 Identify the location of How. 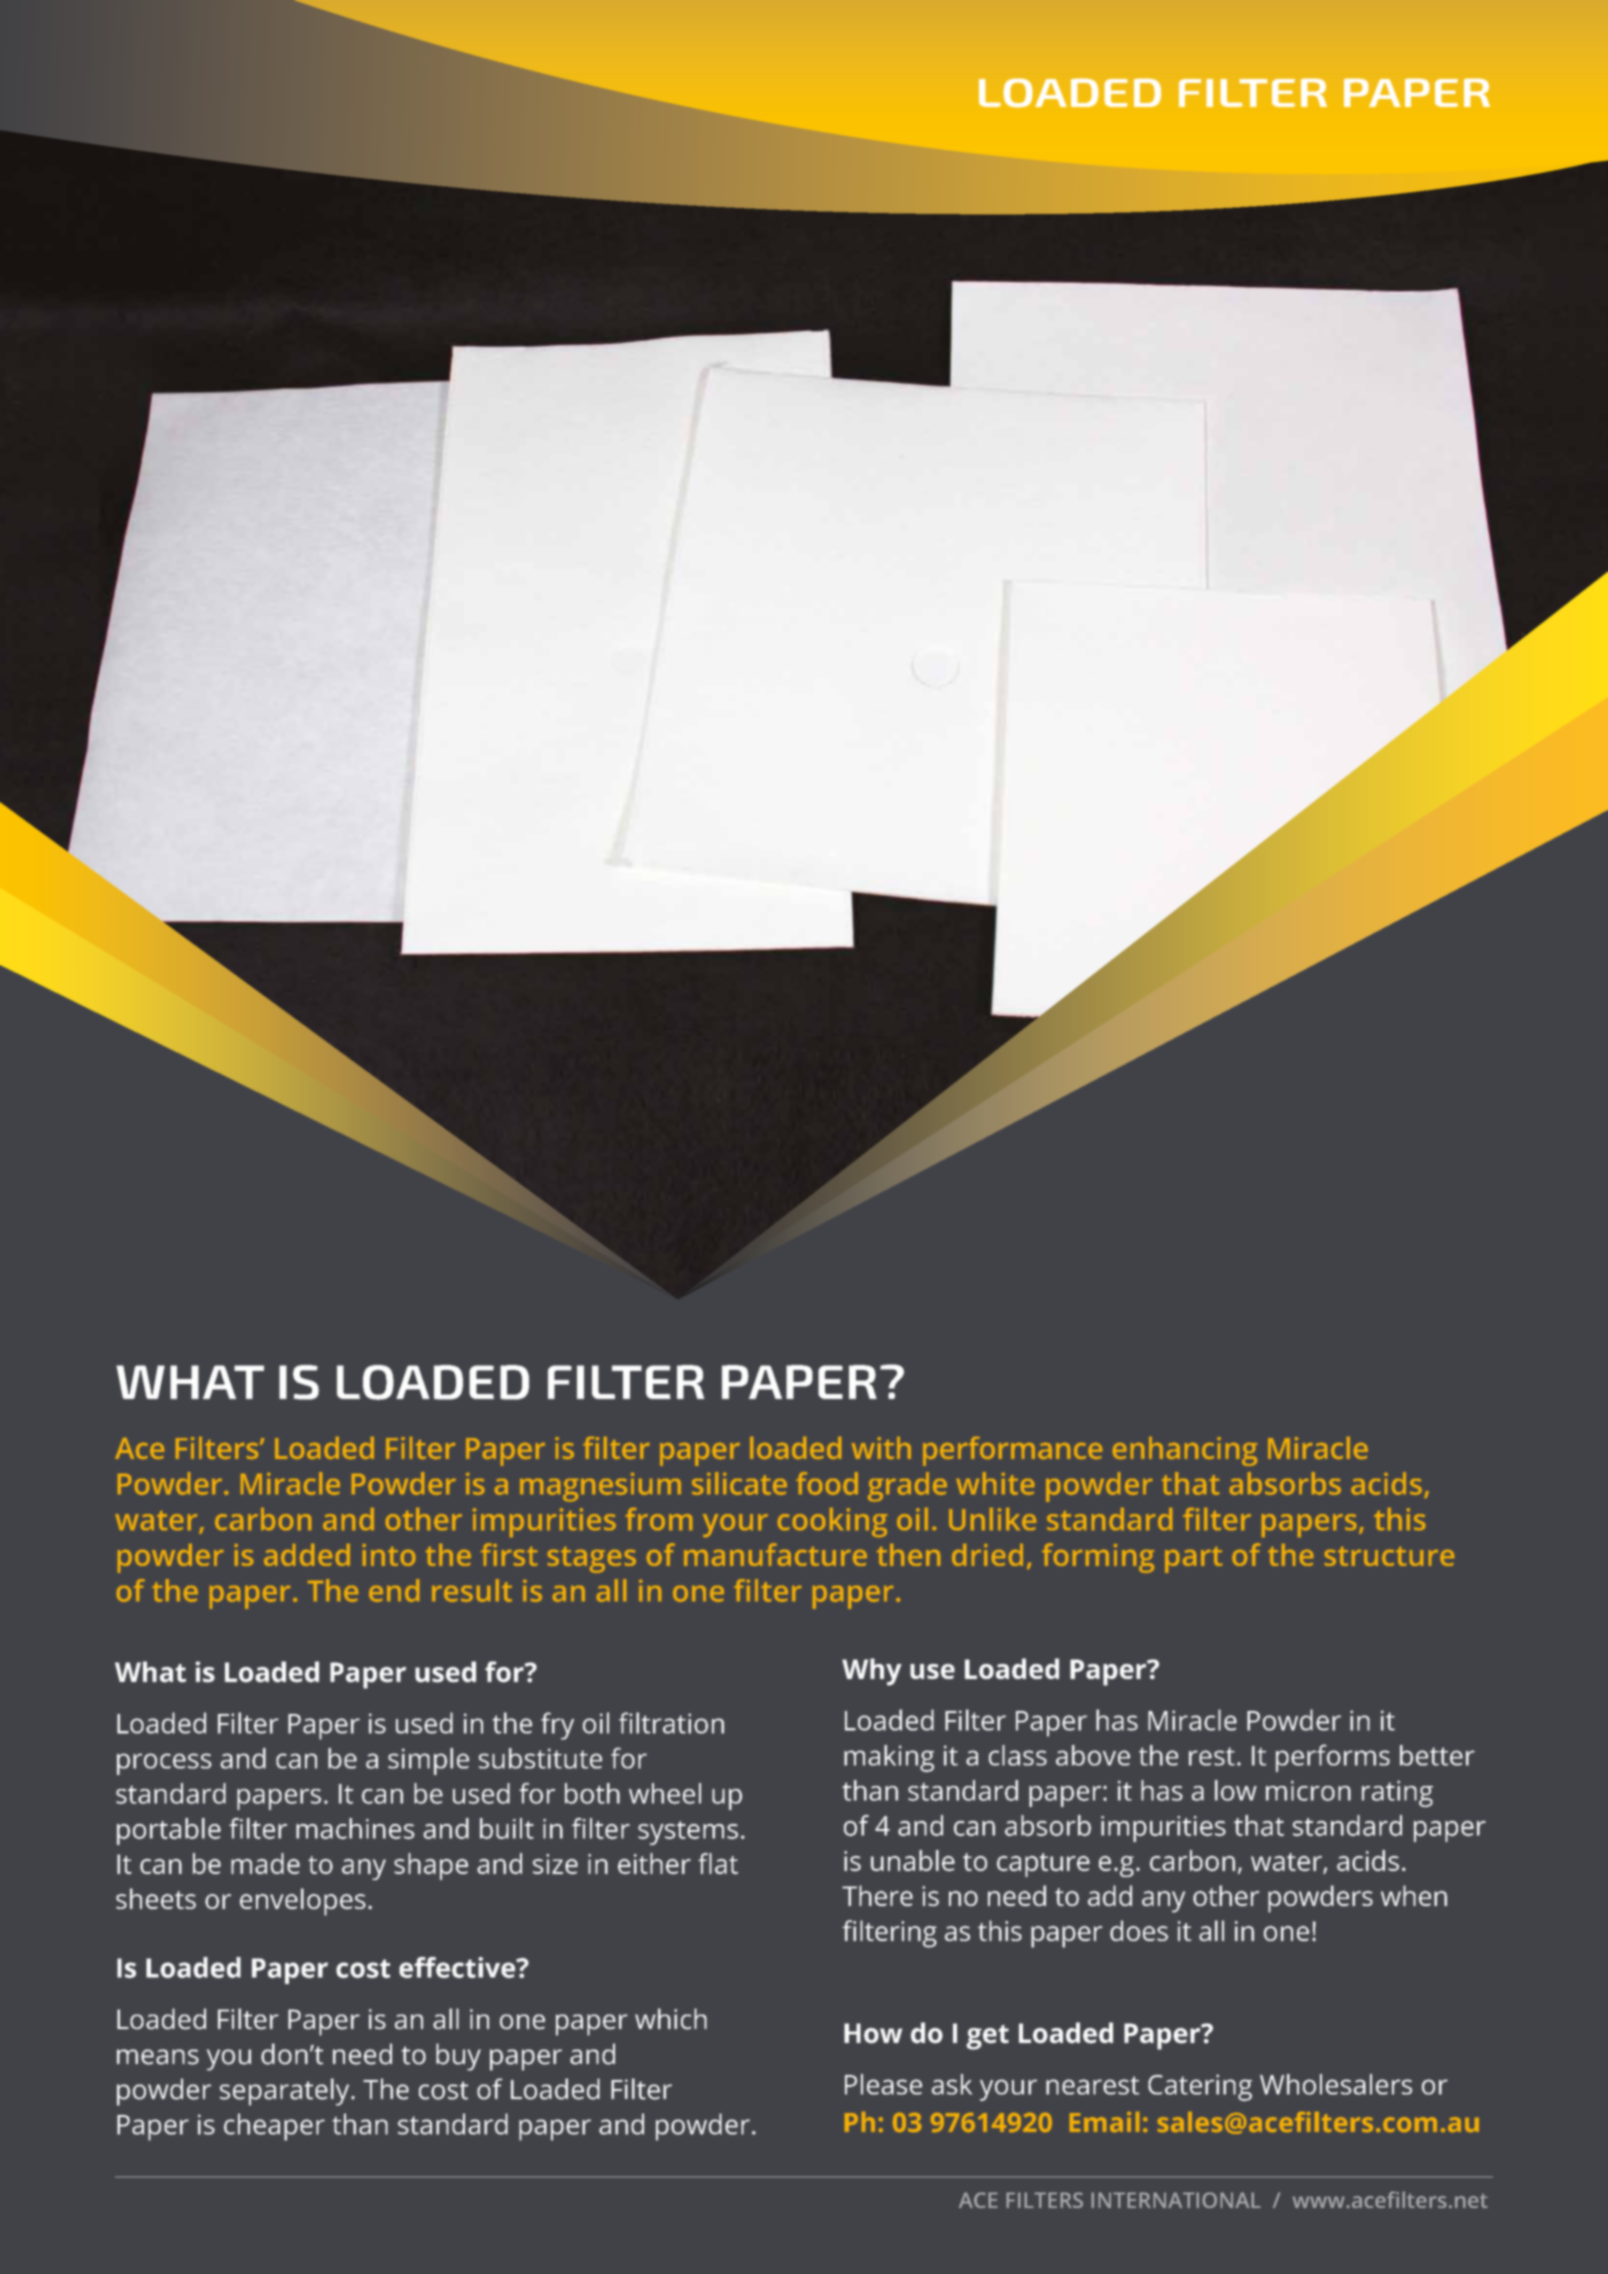
(873, 2033).
